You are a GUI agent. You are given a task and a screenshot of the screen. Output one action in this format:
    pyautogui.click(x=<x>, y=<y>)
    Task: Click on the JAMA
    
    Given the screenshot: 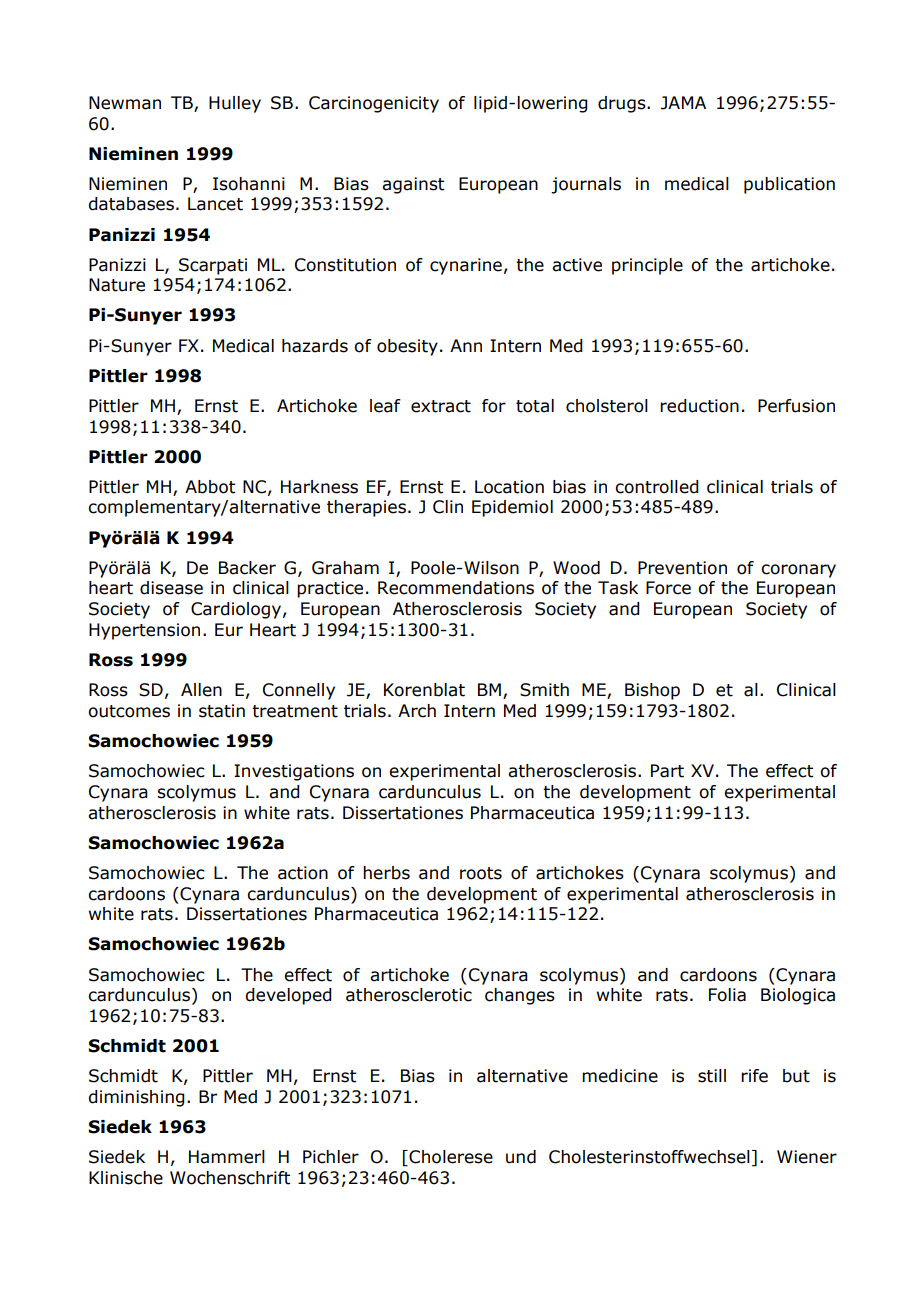 What is the action you would take?
    pyautogui.click(x=683, y=103)
